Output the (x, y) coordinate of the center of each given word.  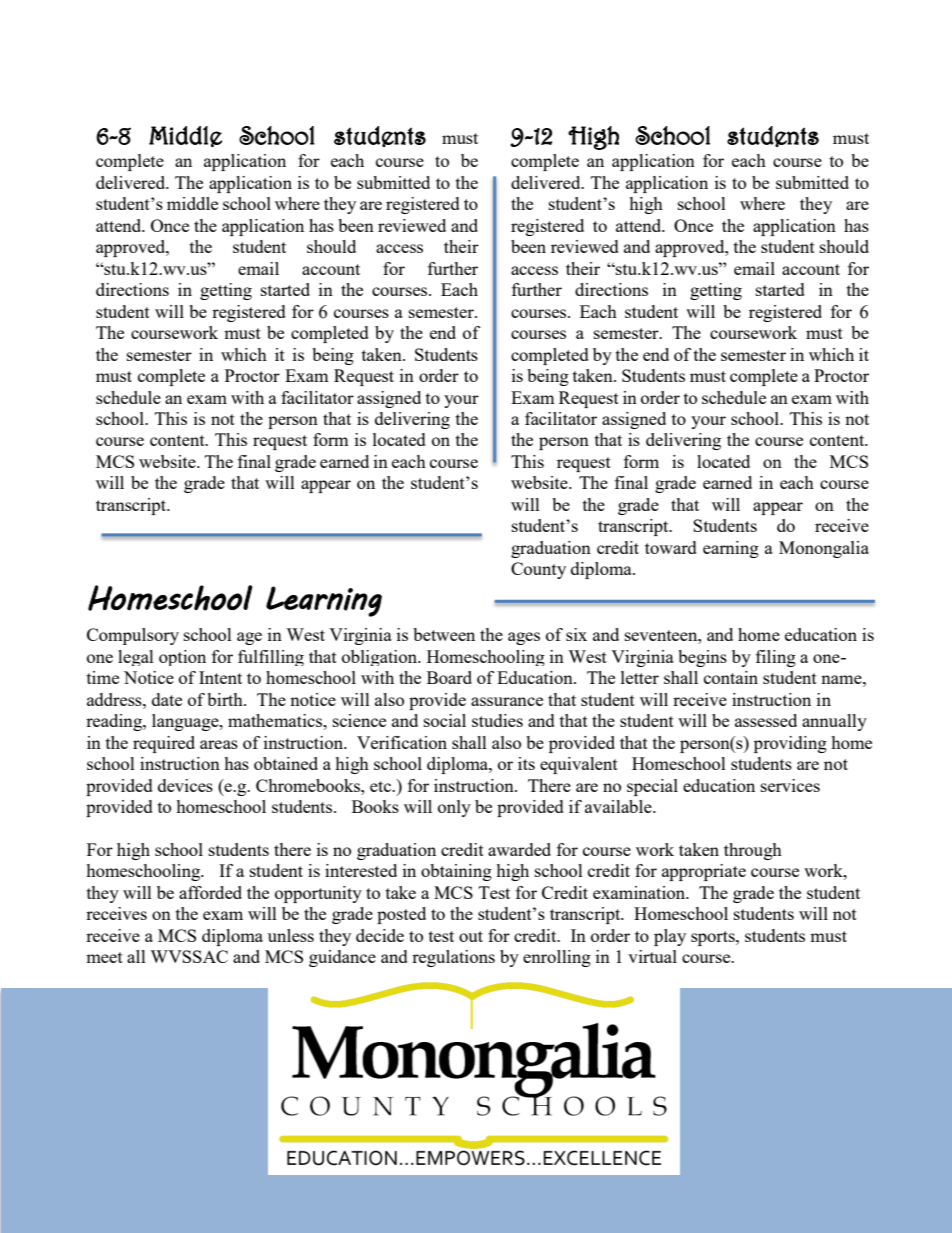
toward (671, 547)
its (526, 763)
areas (219, 744)
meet (104, 957)
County (538, 570)
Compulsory (133, 636)
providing (790, 744)
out (471, 936)
